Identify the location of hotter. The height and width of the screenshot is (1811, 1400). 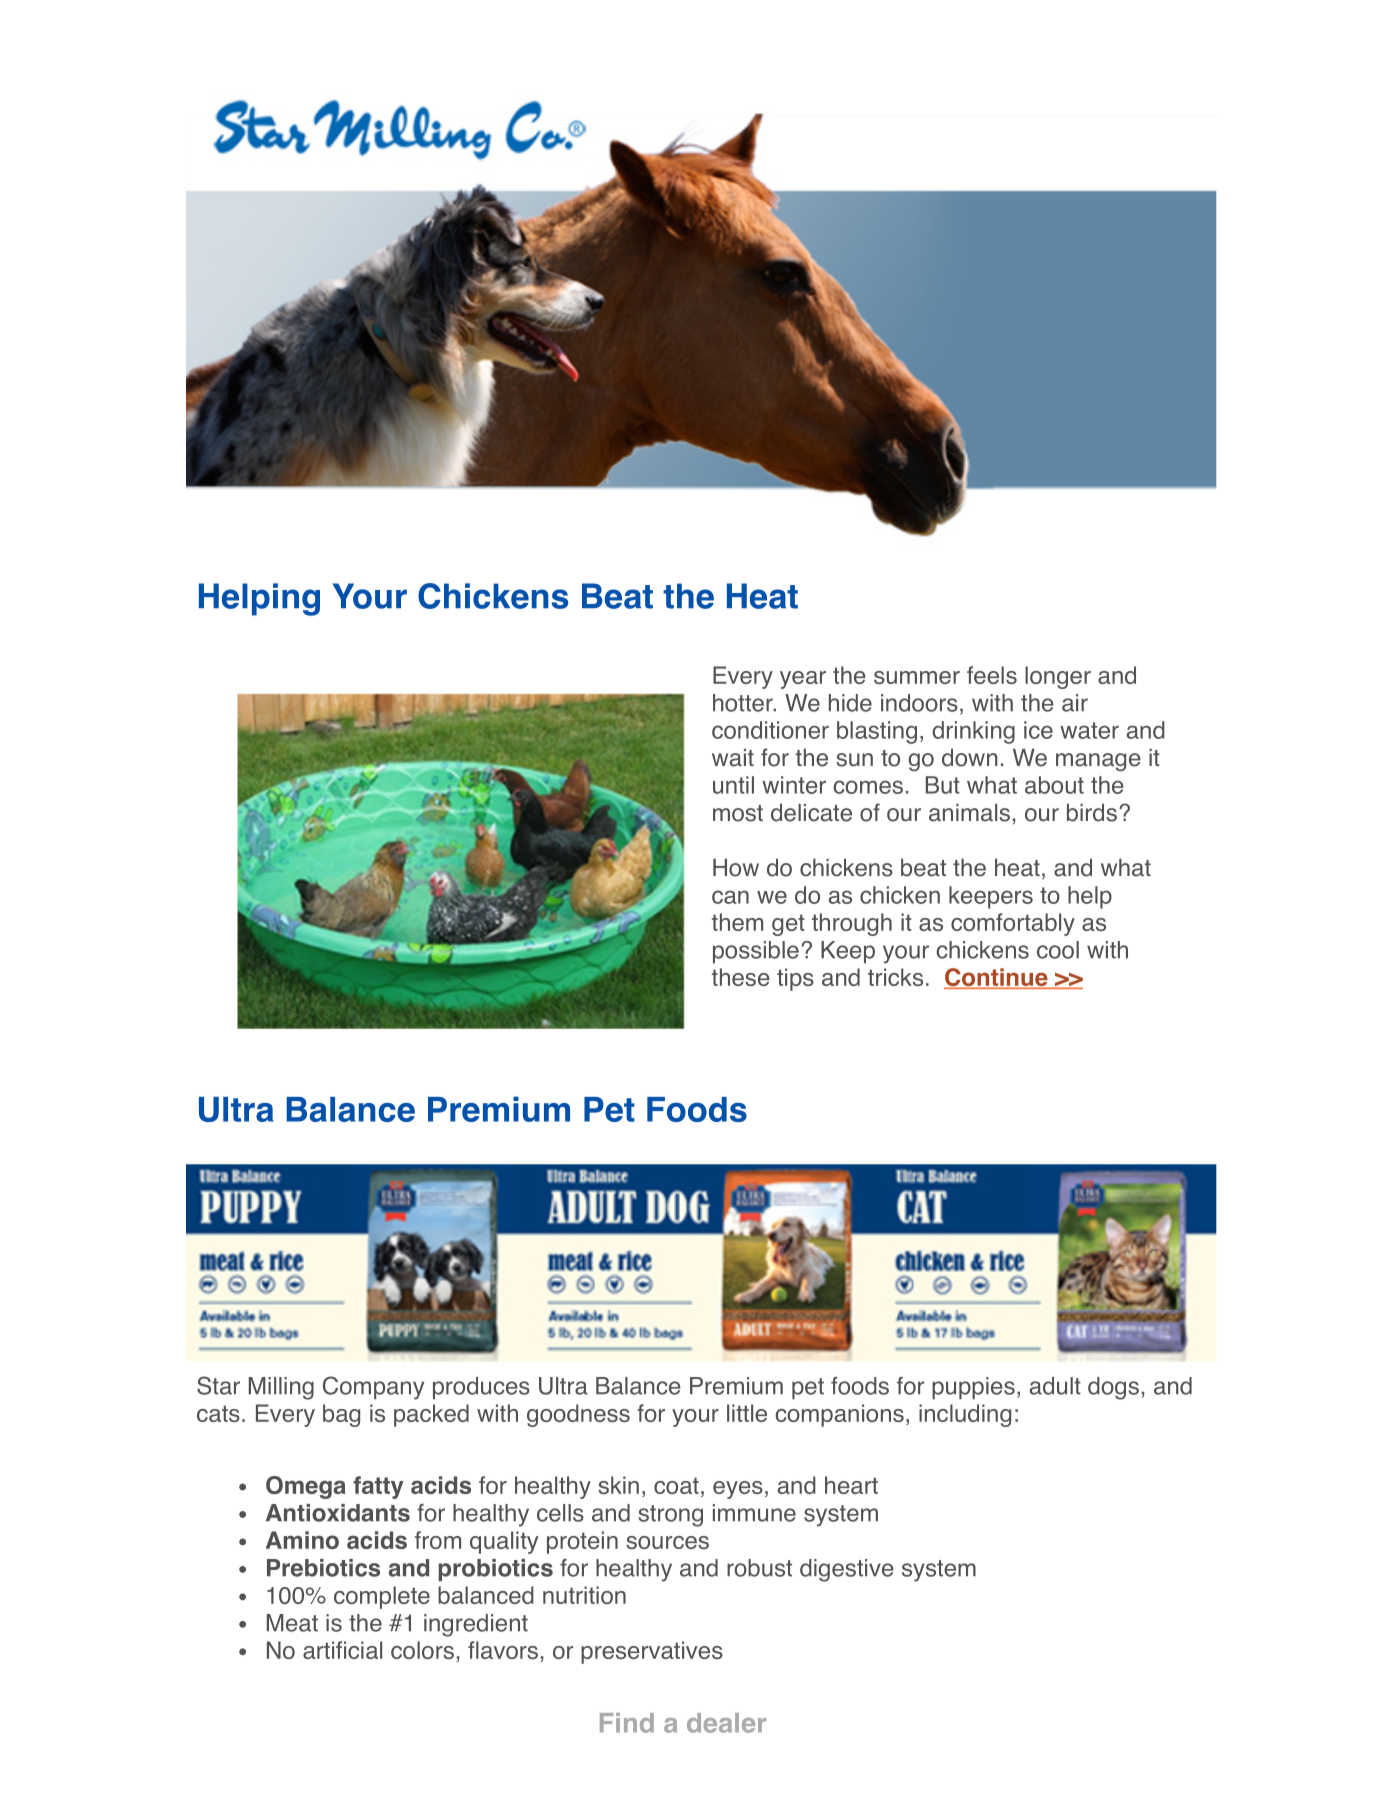
(744, 703).
